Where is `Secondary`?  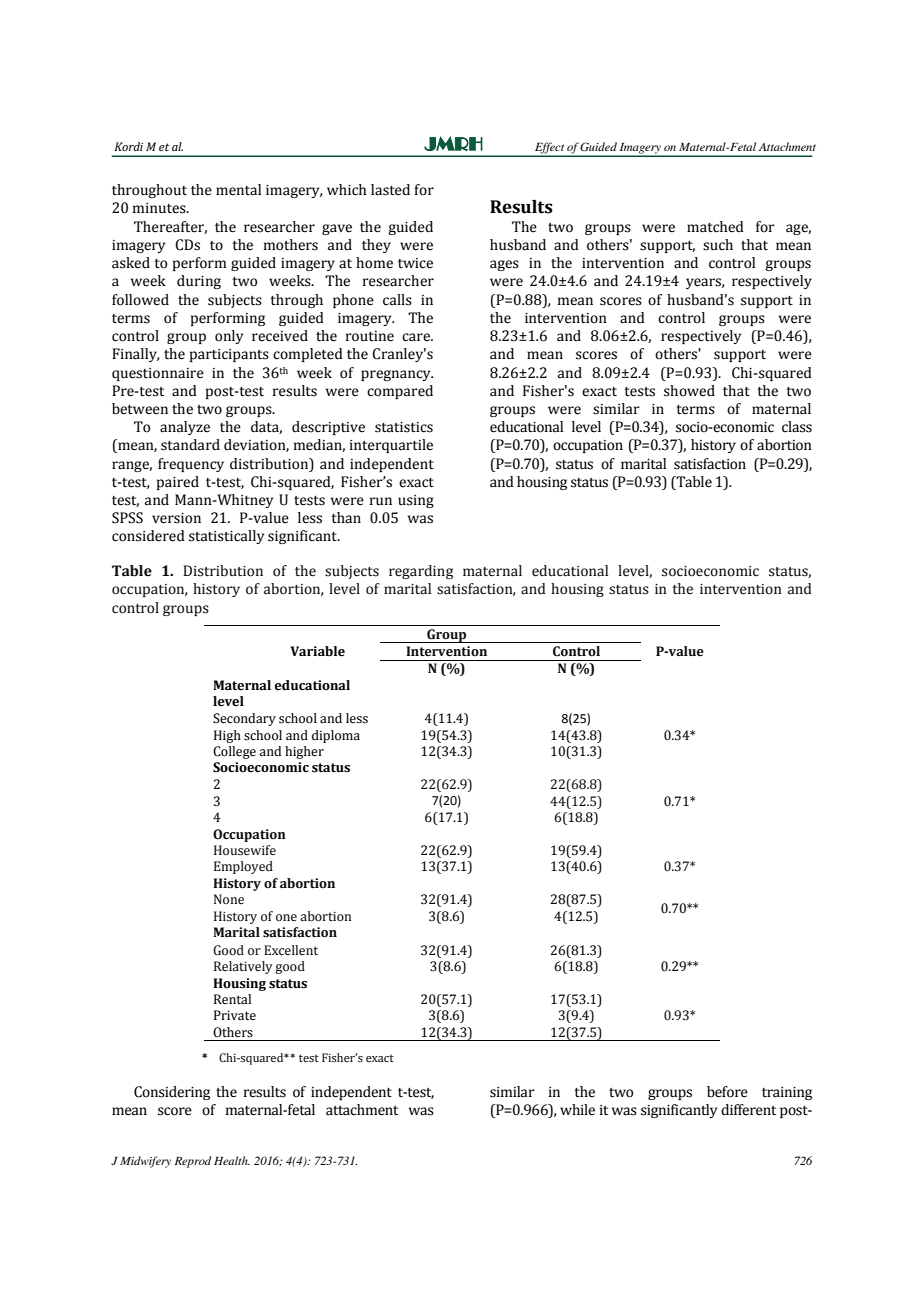
Secondary is located at coordinates (244, 719).
